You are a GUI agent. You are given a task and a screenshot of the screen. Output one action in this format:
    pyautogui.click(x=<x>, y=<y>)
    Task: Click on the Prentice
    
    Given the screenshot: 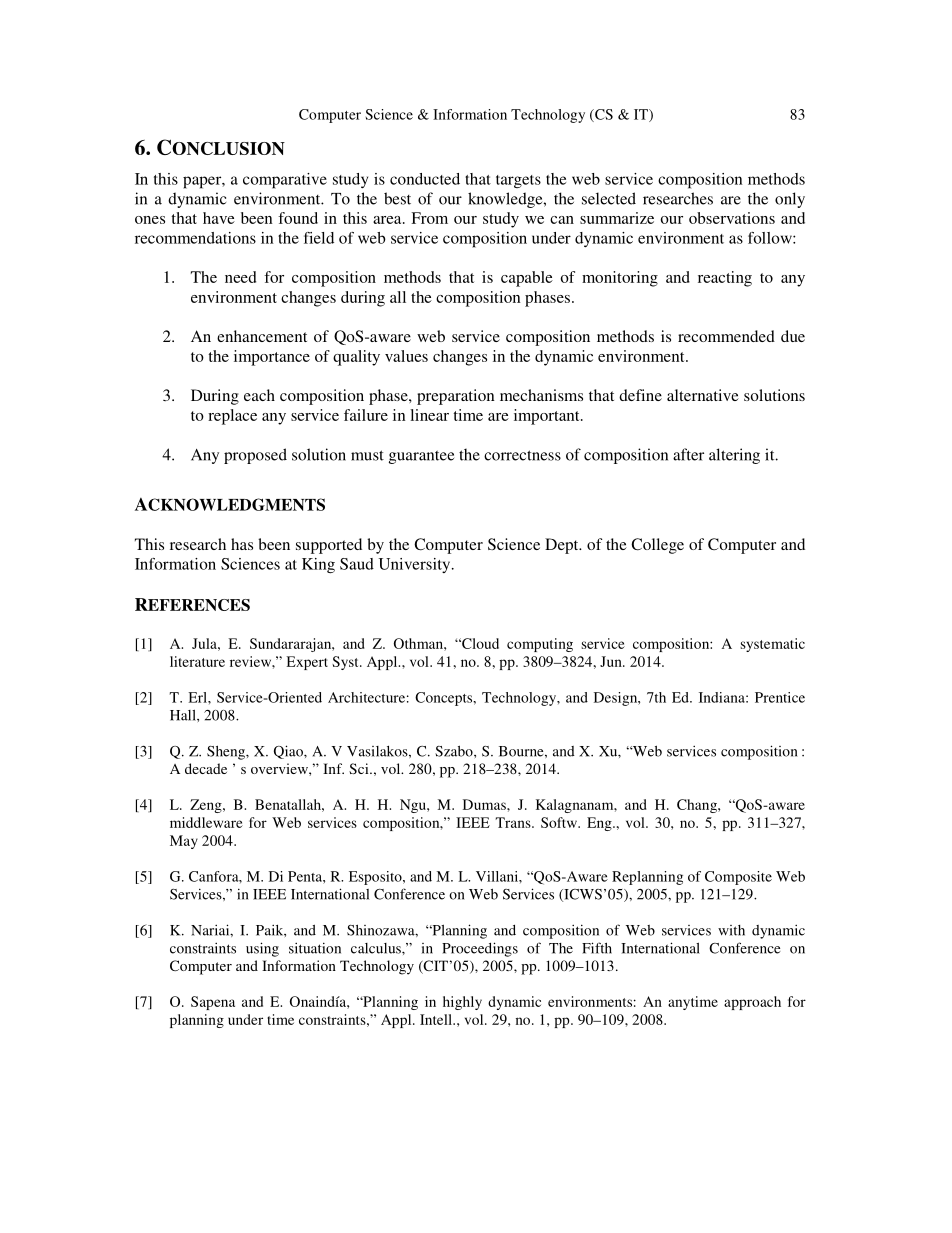 What is the action you would take?
    pyautogui.click(x=780, y=697)
